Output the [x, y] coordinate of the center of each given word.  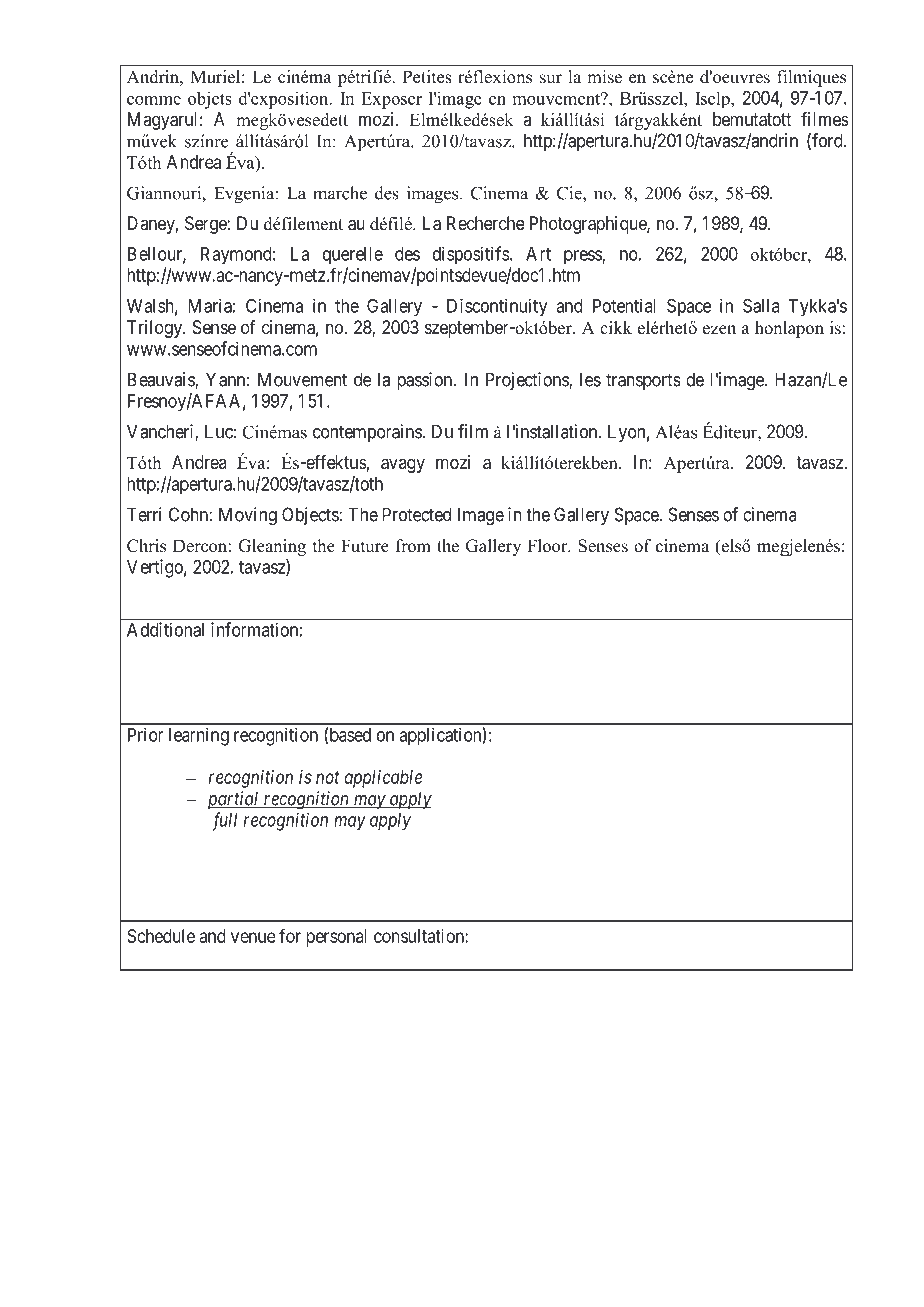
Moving [248, 516]
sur [551, 79]
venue [253, 937]
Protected [416, 514]
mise [605, 76]
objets [210, 100]
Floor [548, 546]
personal [336, 938]
